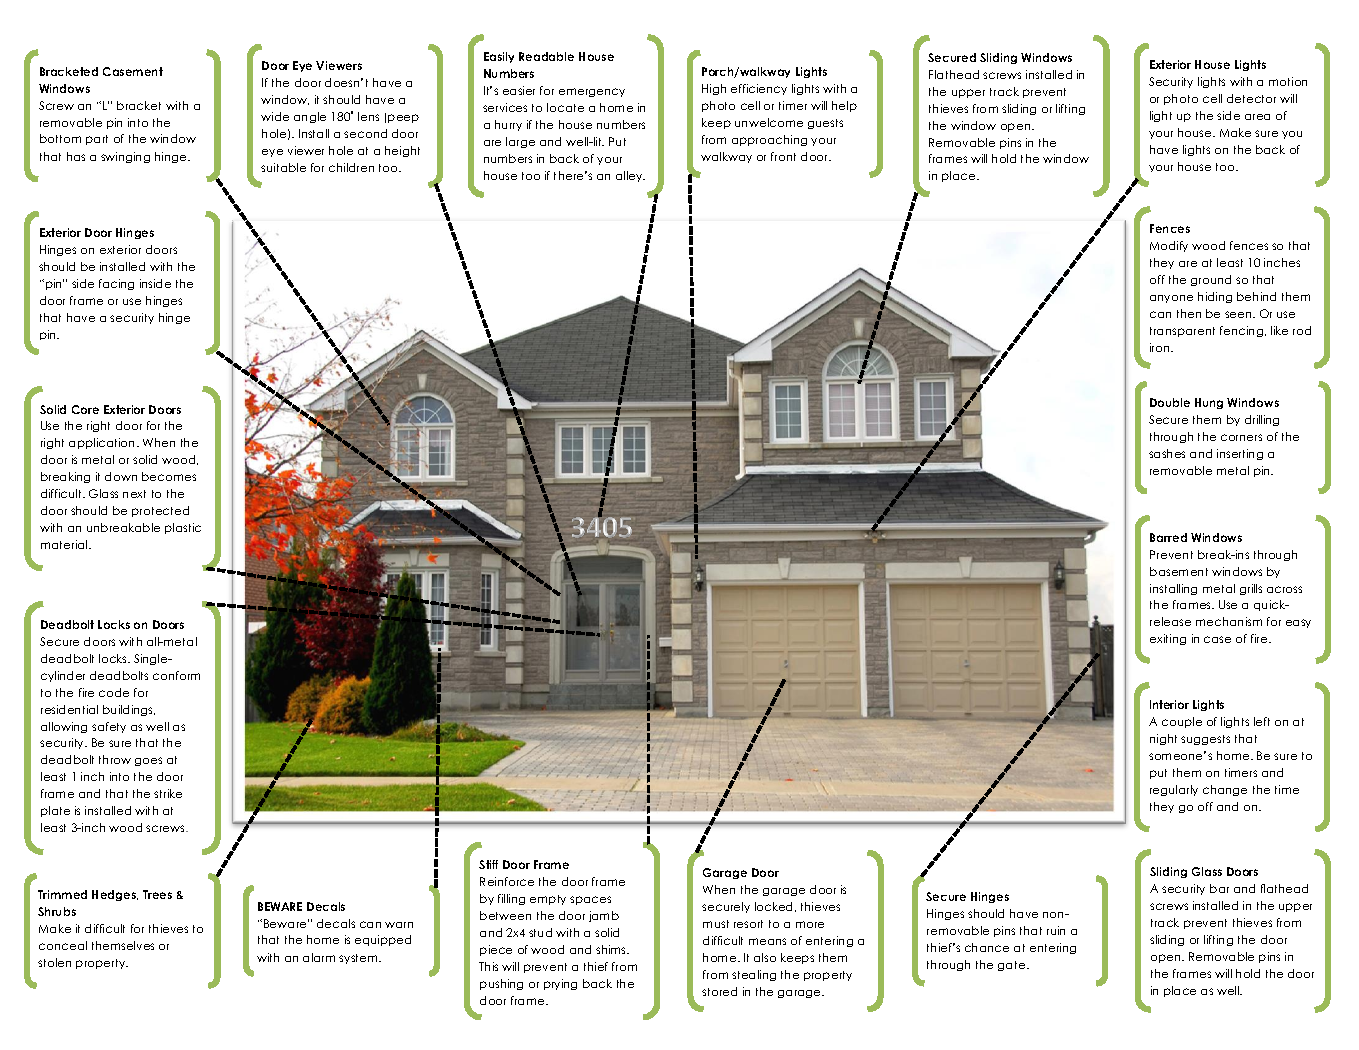 The height and width of the screenshot is (1050, 1359). I want to click on alley, so click(630, 176).
